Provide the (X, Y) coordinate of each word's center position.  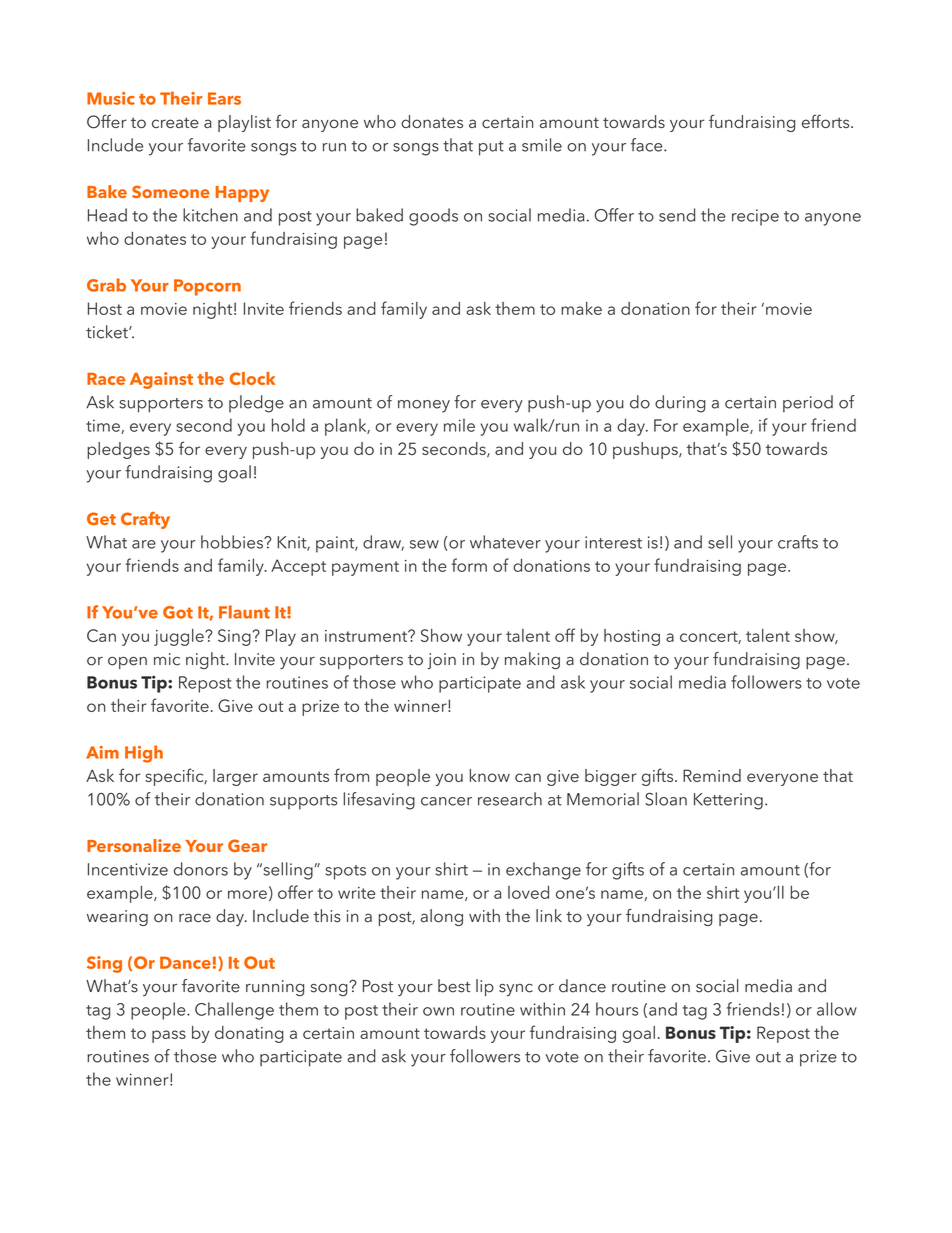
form (469, 565)
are (144, 544)
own (438, 1011)
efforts (827, 121)
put (491, 148)
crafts (798, 542)
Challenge (234, 1011)
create (175, 122)
